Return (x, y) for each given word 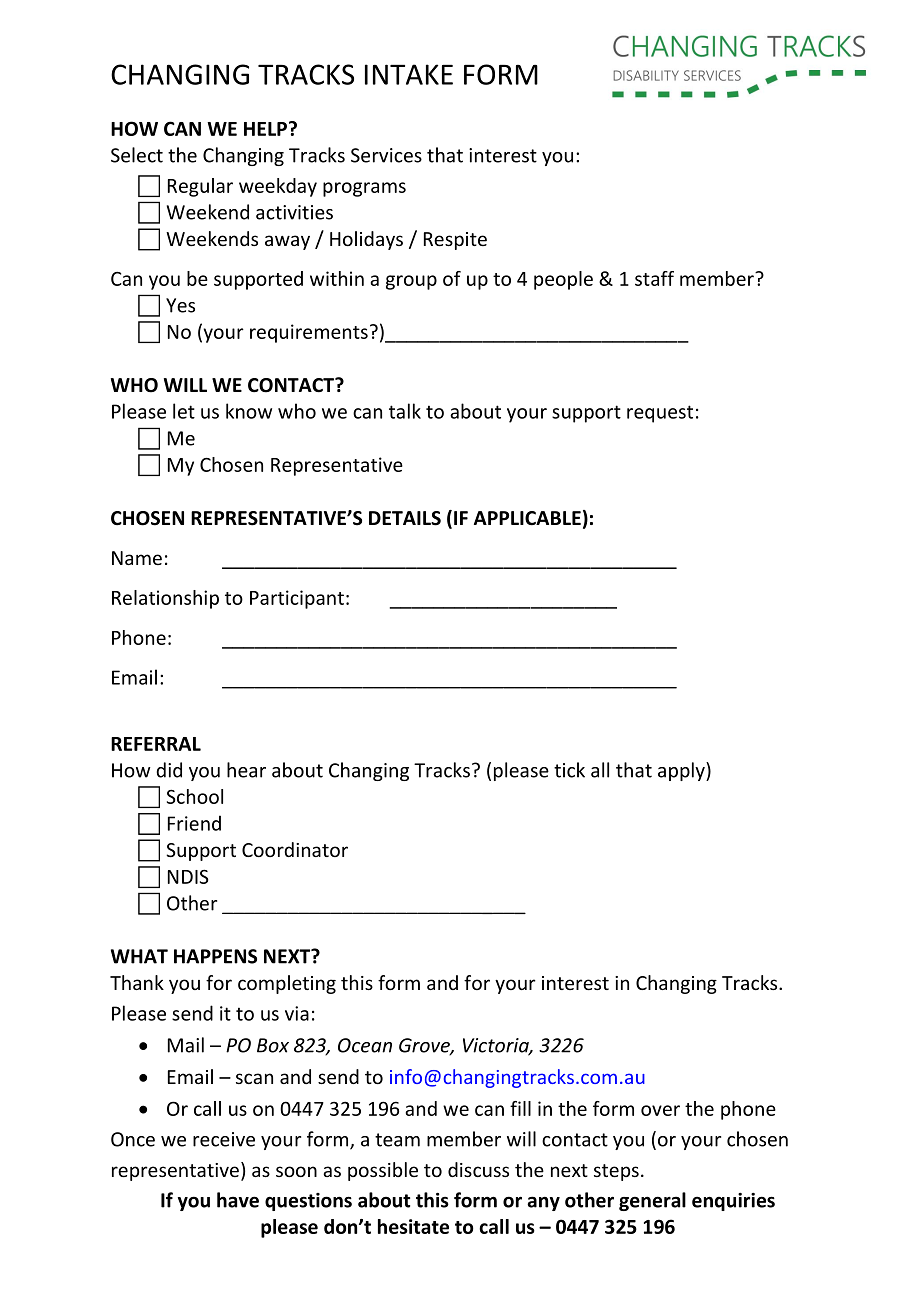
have (238, 1200)
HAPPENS (215, 956)
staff (654, 278)
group (411, 282)
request (660, 414)
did (169, 770)
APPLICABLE (527, 518)
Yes (180, 305)
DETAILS (405, 518)
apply (682, 771)
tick (569, 770)
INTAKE (409, 74)
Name (137, 558)
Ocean (365, 1045)
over (660, 1110)
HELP (265, 129)
